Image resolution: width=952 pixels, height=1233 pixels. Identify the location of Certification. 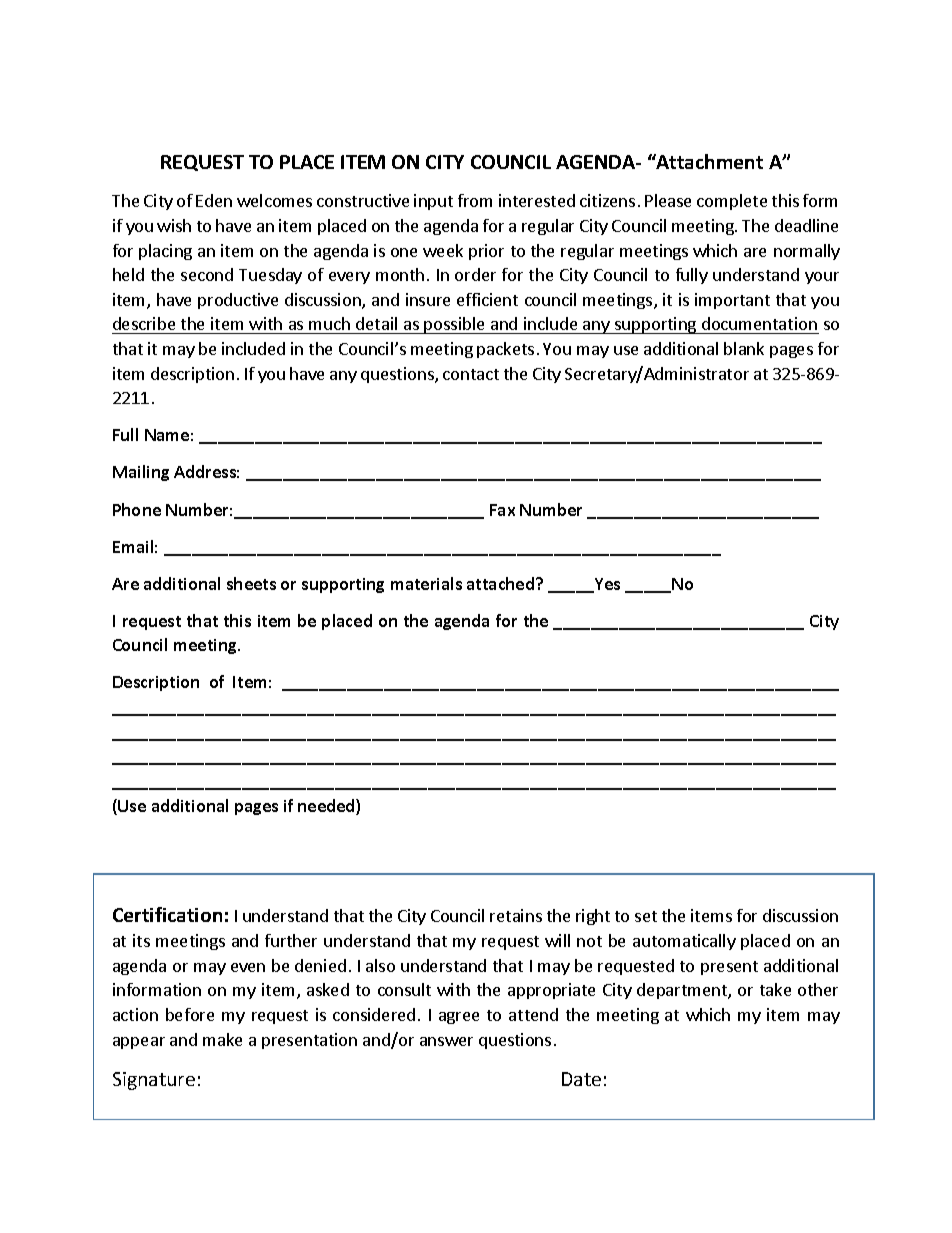
(167, 914).
